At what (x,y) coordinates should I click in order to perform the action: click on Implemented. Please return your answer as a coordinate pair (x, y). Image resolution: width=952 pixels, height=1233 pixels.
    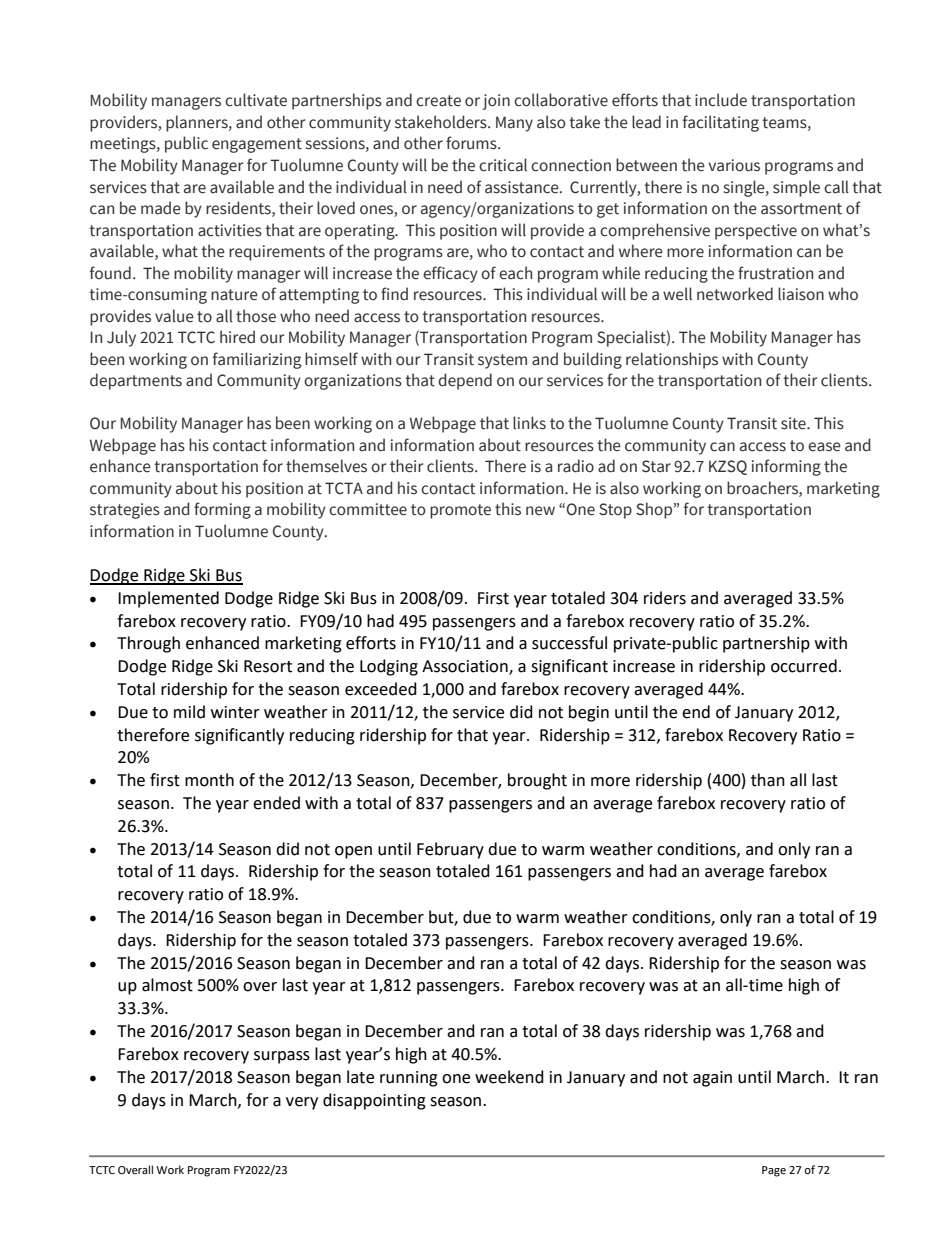
    Looking at the image, I should click on (168, 599).
